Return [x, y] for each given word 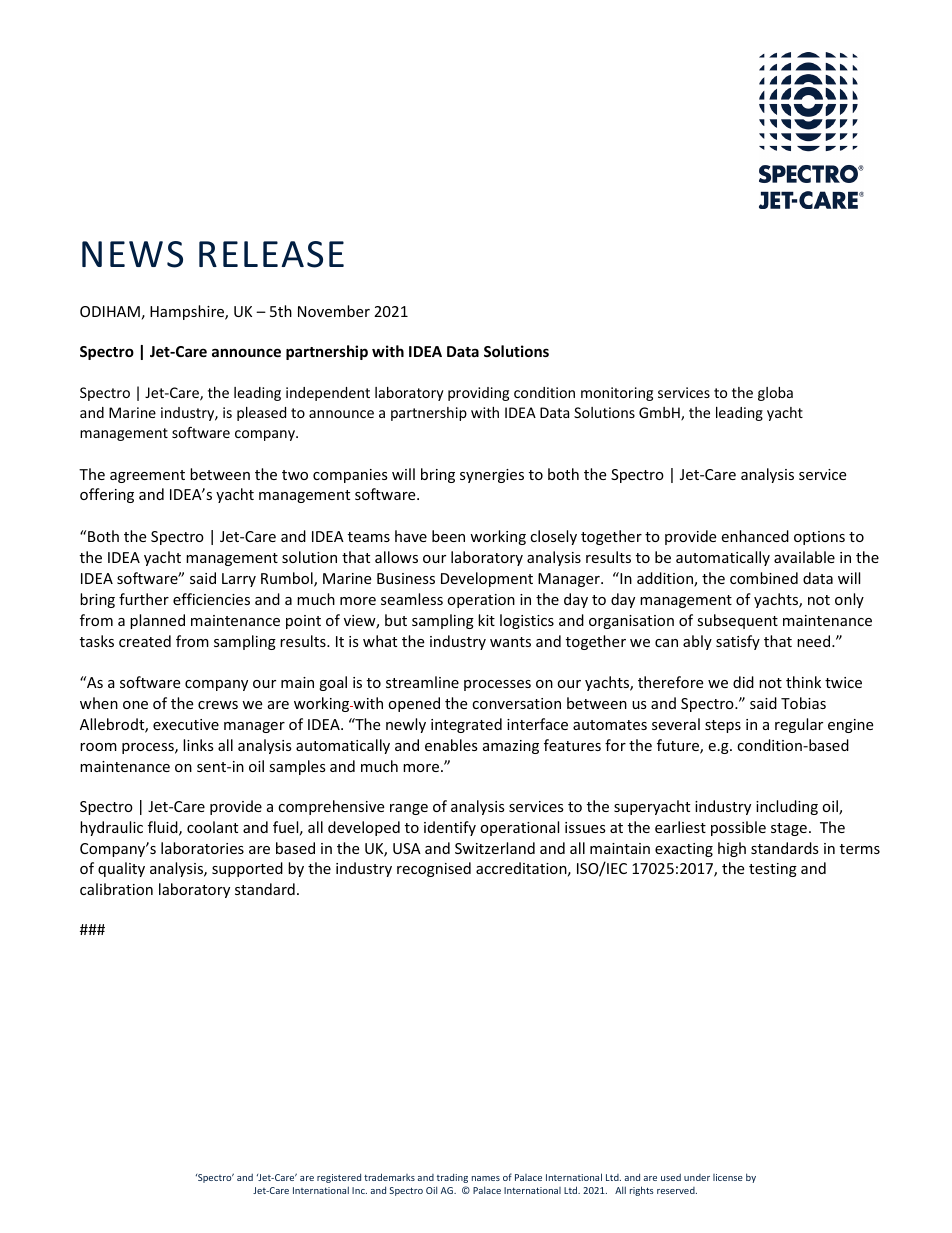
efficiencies [211, 599]
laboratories [202, 848]
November [334, 311]
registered [339, 1178]
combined [764, 578]
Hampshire [188, 312]
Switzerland [495, 848]
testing [773, 870]
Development [487, 579]
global [775, 394]
